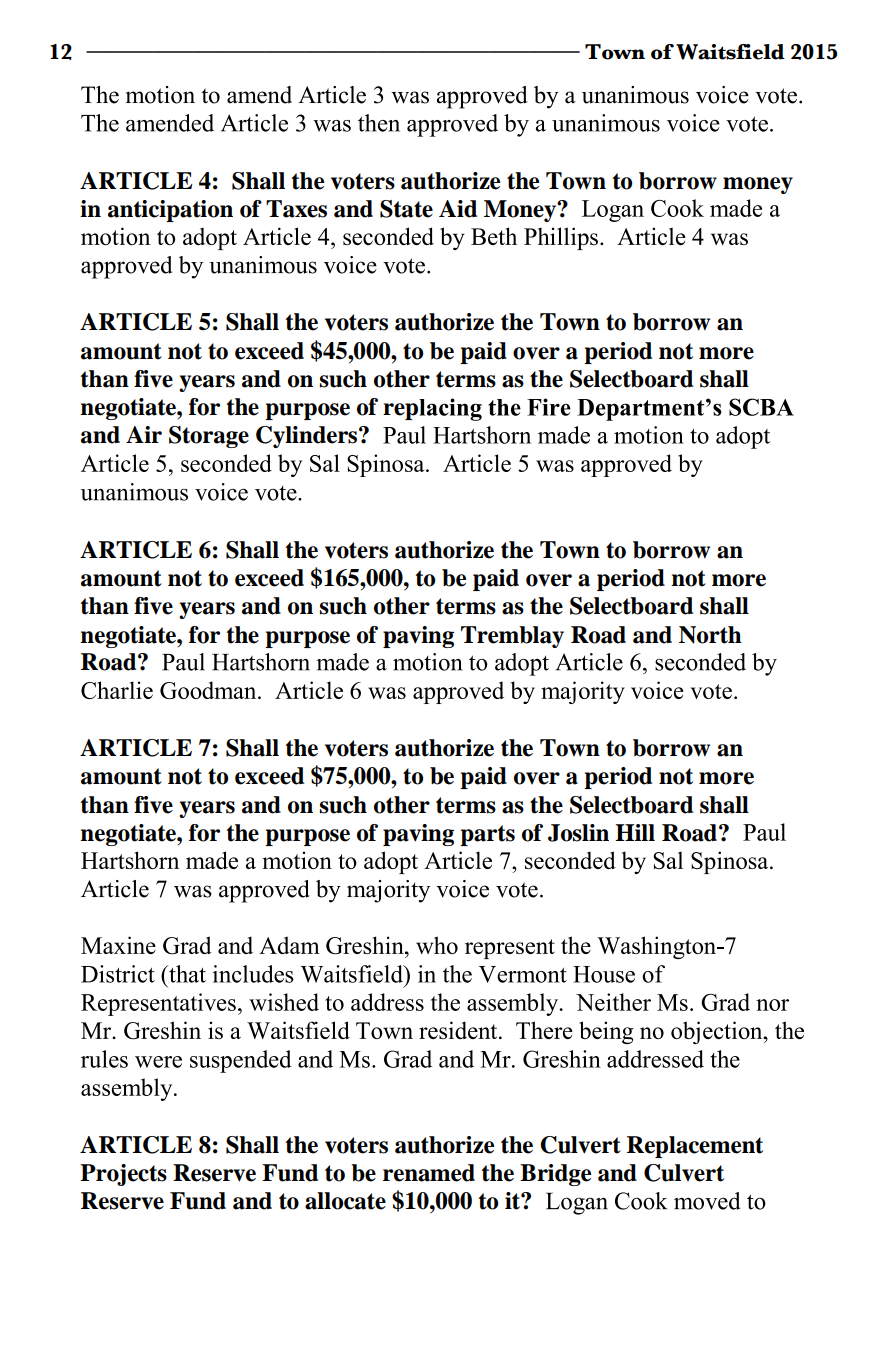 The width and height of the screenshot is (887, 1372). I want to click on State, so click(406, 209).
